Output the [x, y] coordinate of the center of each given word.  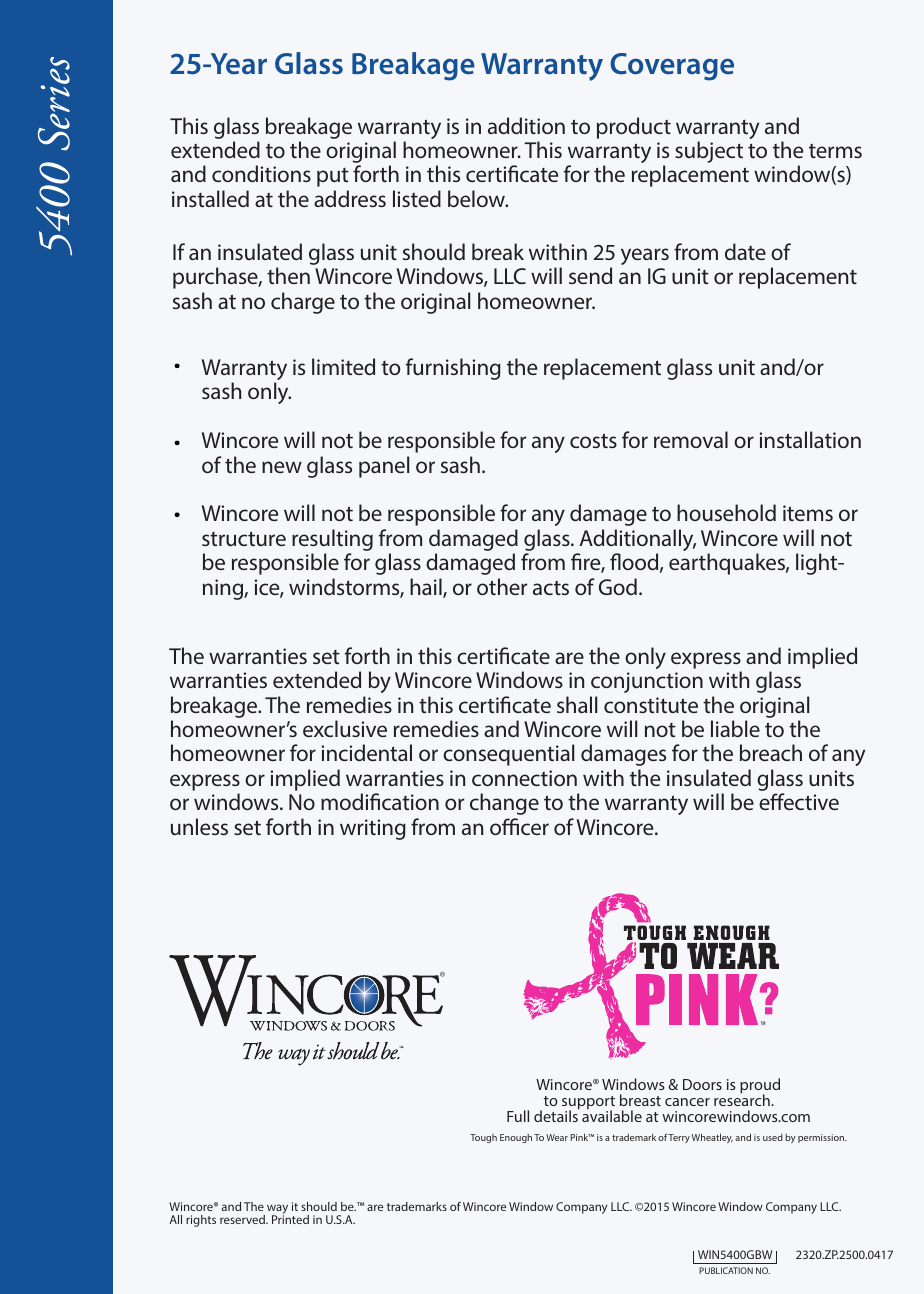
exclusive [345, 728]
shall [577, 704]
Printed [290, 1218]
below [478, 198]
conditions [261, 173]
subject [709, 152]
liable [735, 728]
